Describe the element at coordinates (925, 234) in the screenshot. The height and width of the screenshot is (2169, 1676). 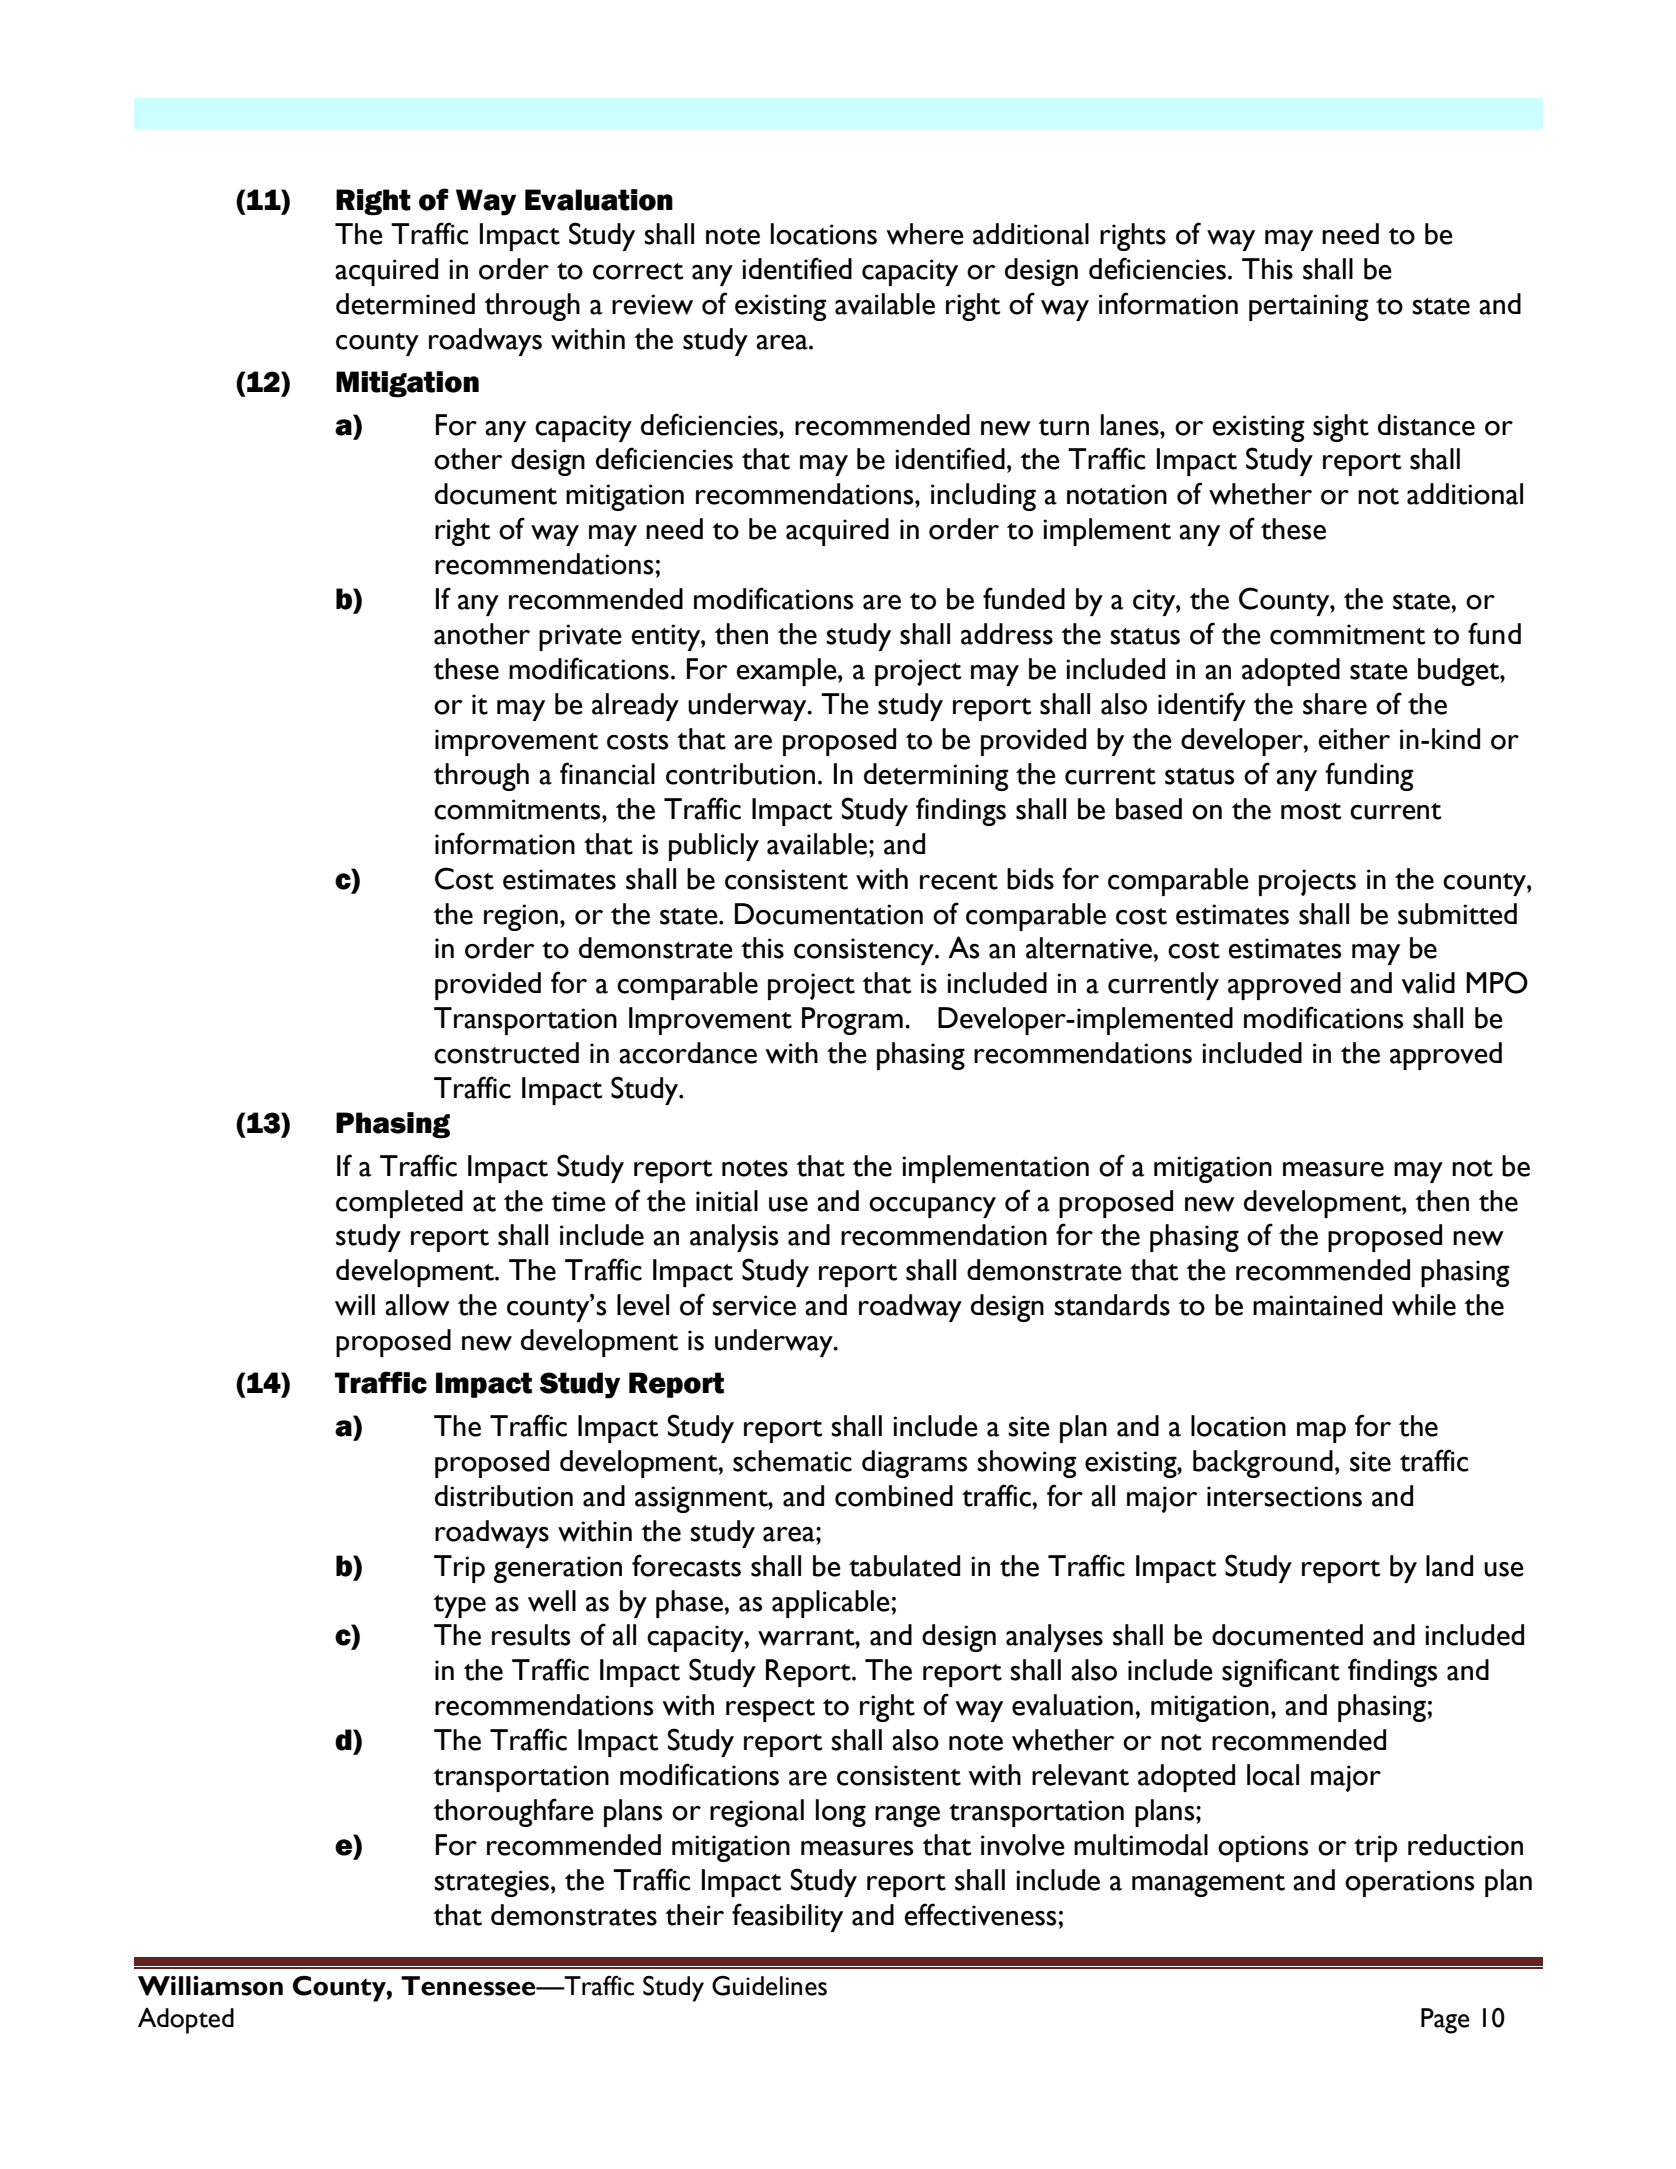
I see `where` at that location.
